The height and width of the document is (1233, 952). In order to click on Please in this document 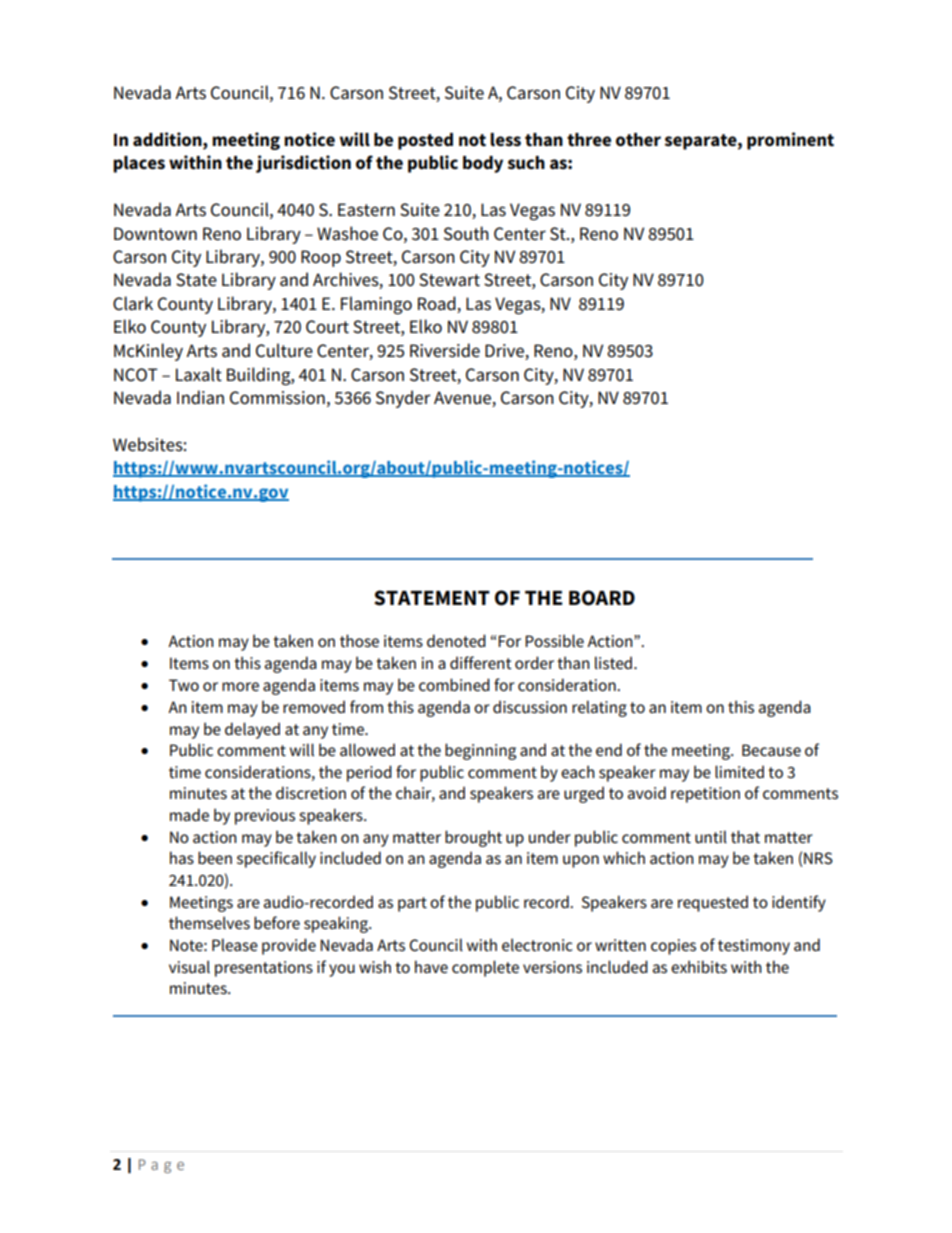, I will do `click(235, 944)`.
